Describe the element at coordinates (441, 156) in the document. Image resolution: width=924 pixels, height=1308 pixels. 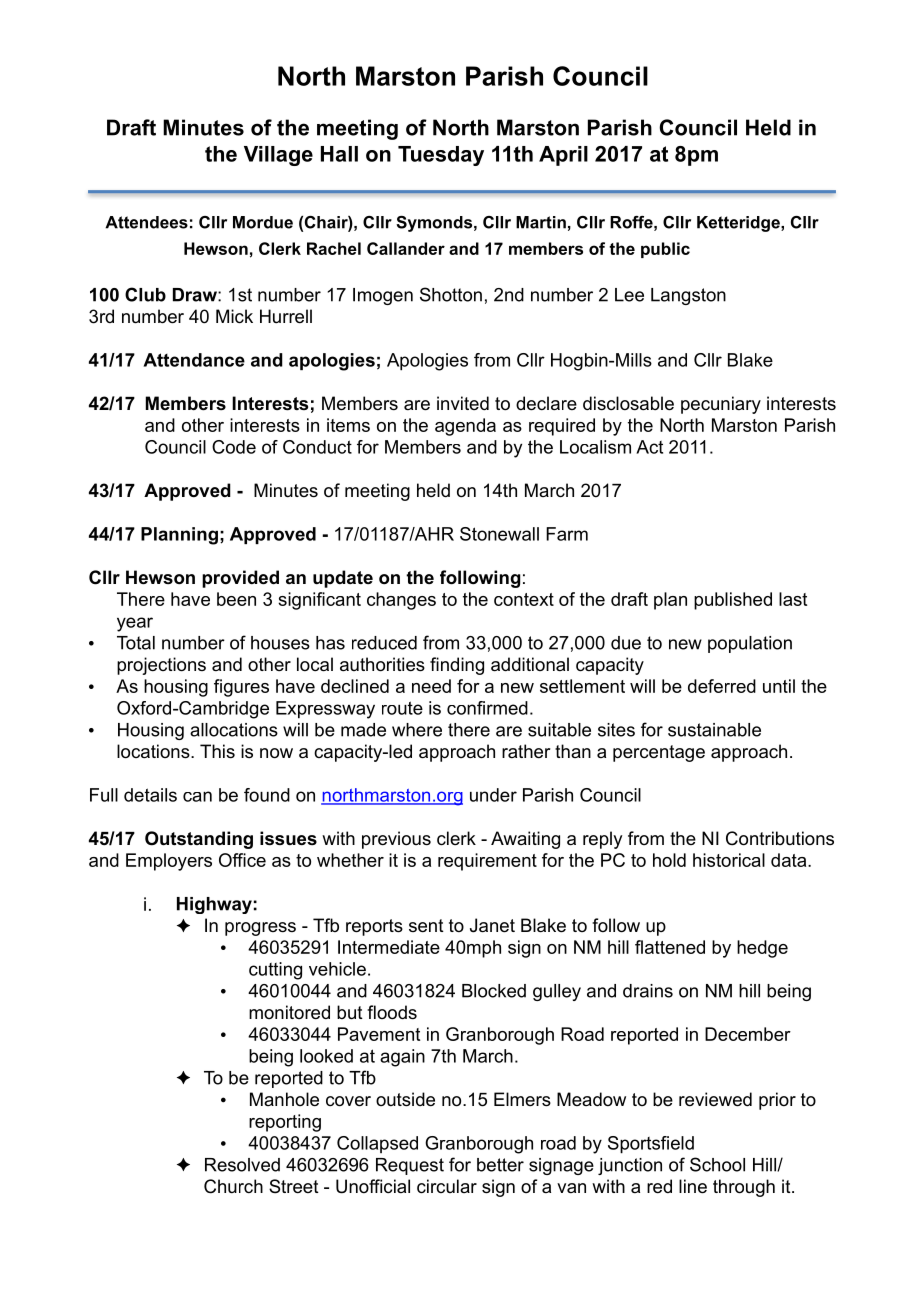
I see `Tuesday` at that location.
